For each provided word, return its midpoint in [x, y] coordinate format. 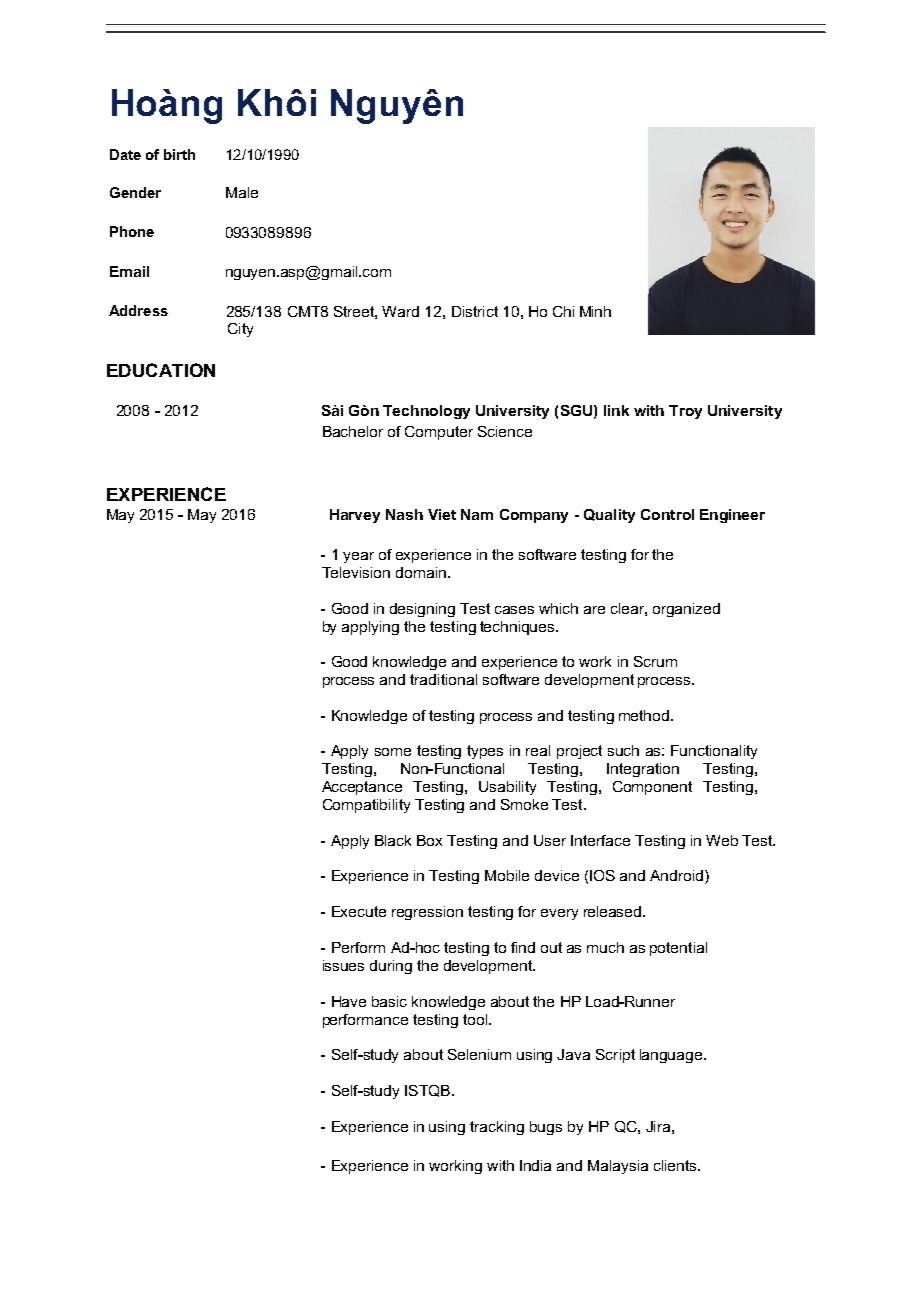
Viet [442, 514]
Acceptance [362, 788]
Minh [595, 311]
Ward [400, 311]
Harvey [355, 516]
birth [179, 154]
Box [429, 840]
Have [349, 1001]
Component [652, 788]
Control [667, 514]
